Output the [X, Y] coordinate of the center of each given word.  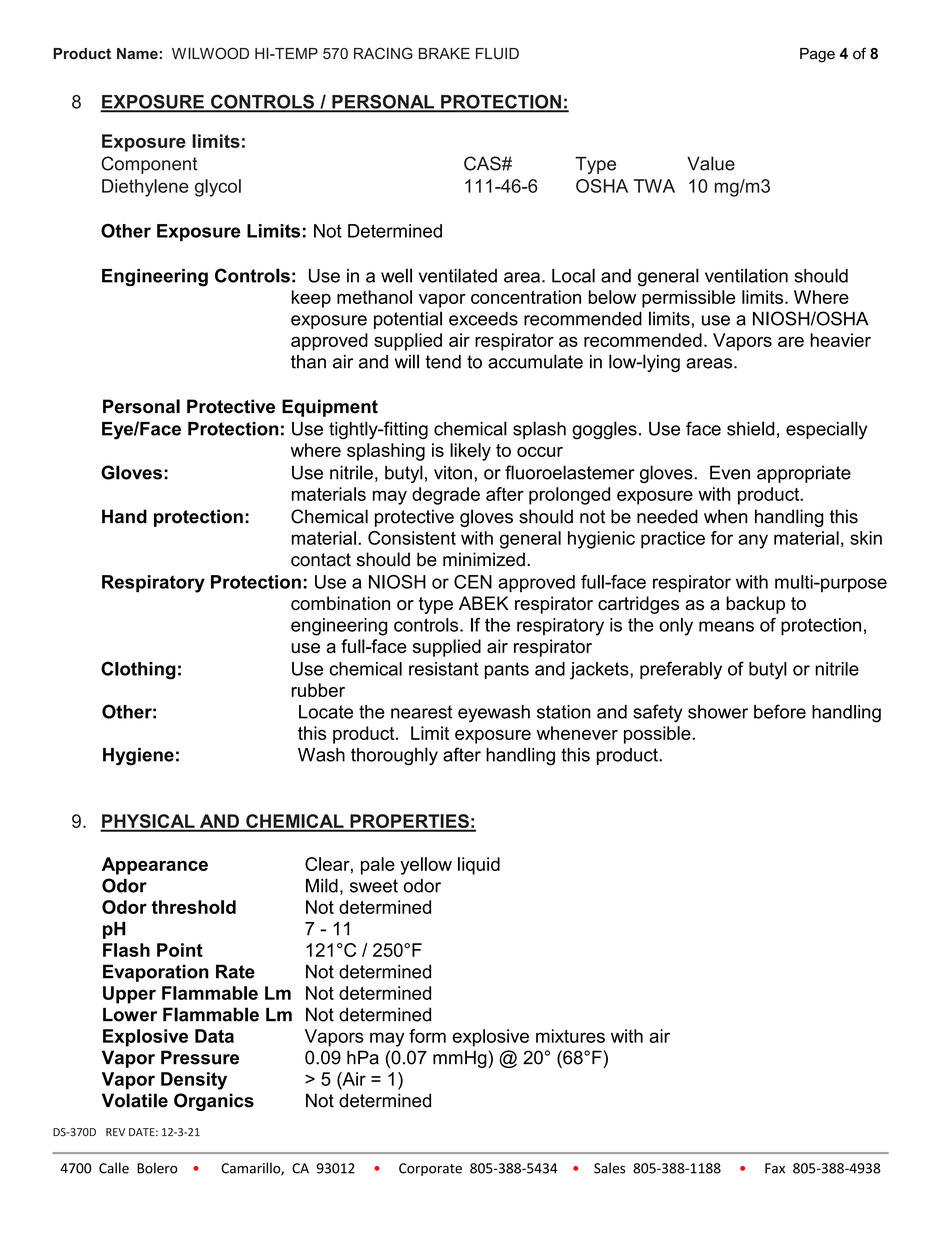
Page [817, 55]
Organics [214, 1102]
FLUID [497, 53]
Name [138, 54]
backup [755, 605]
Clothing [138, 670]
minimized [484, 559]
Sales [609, 1168]
